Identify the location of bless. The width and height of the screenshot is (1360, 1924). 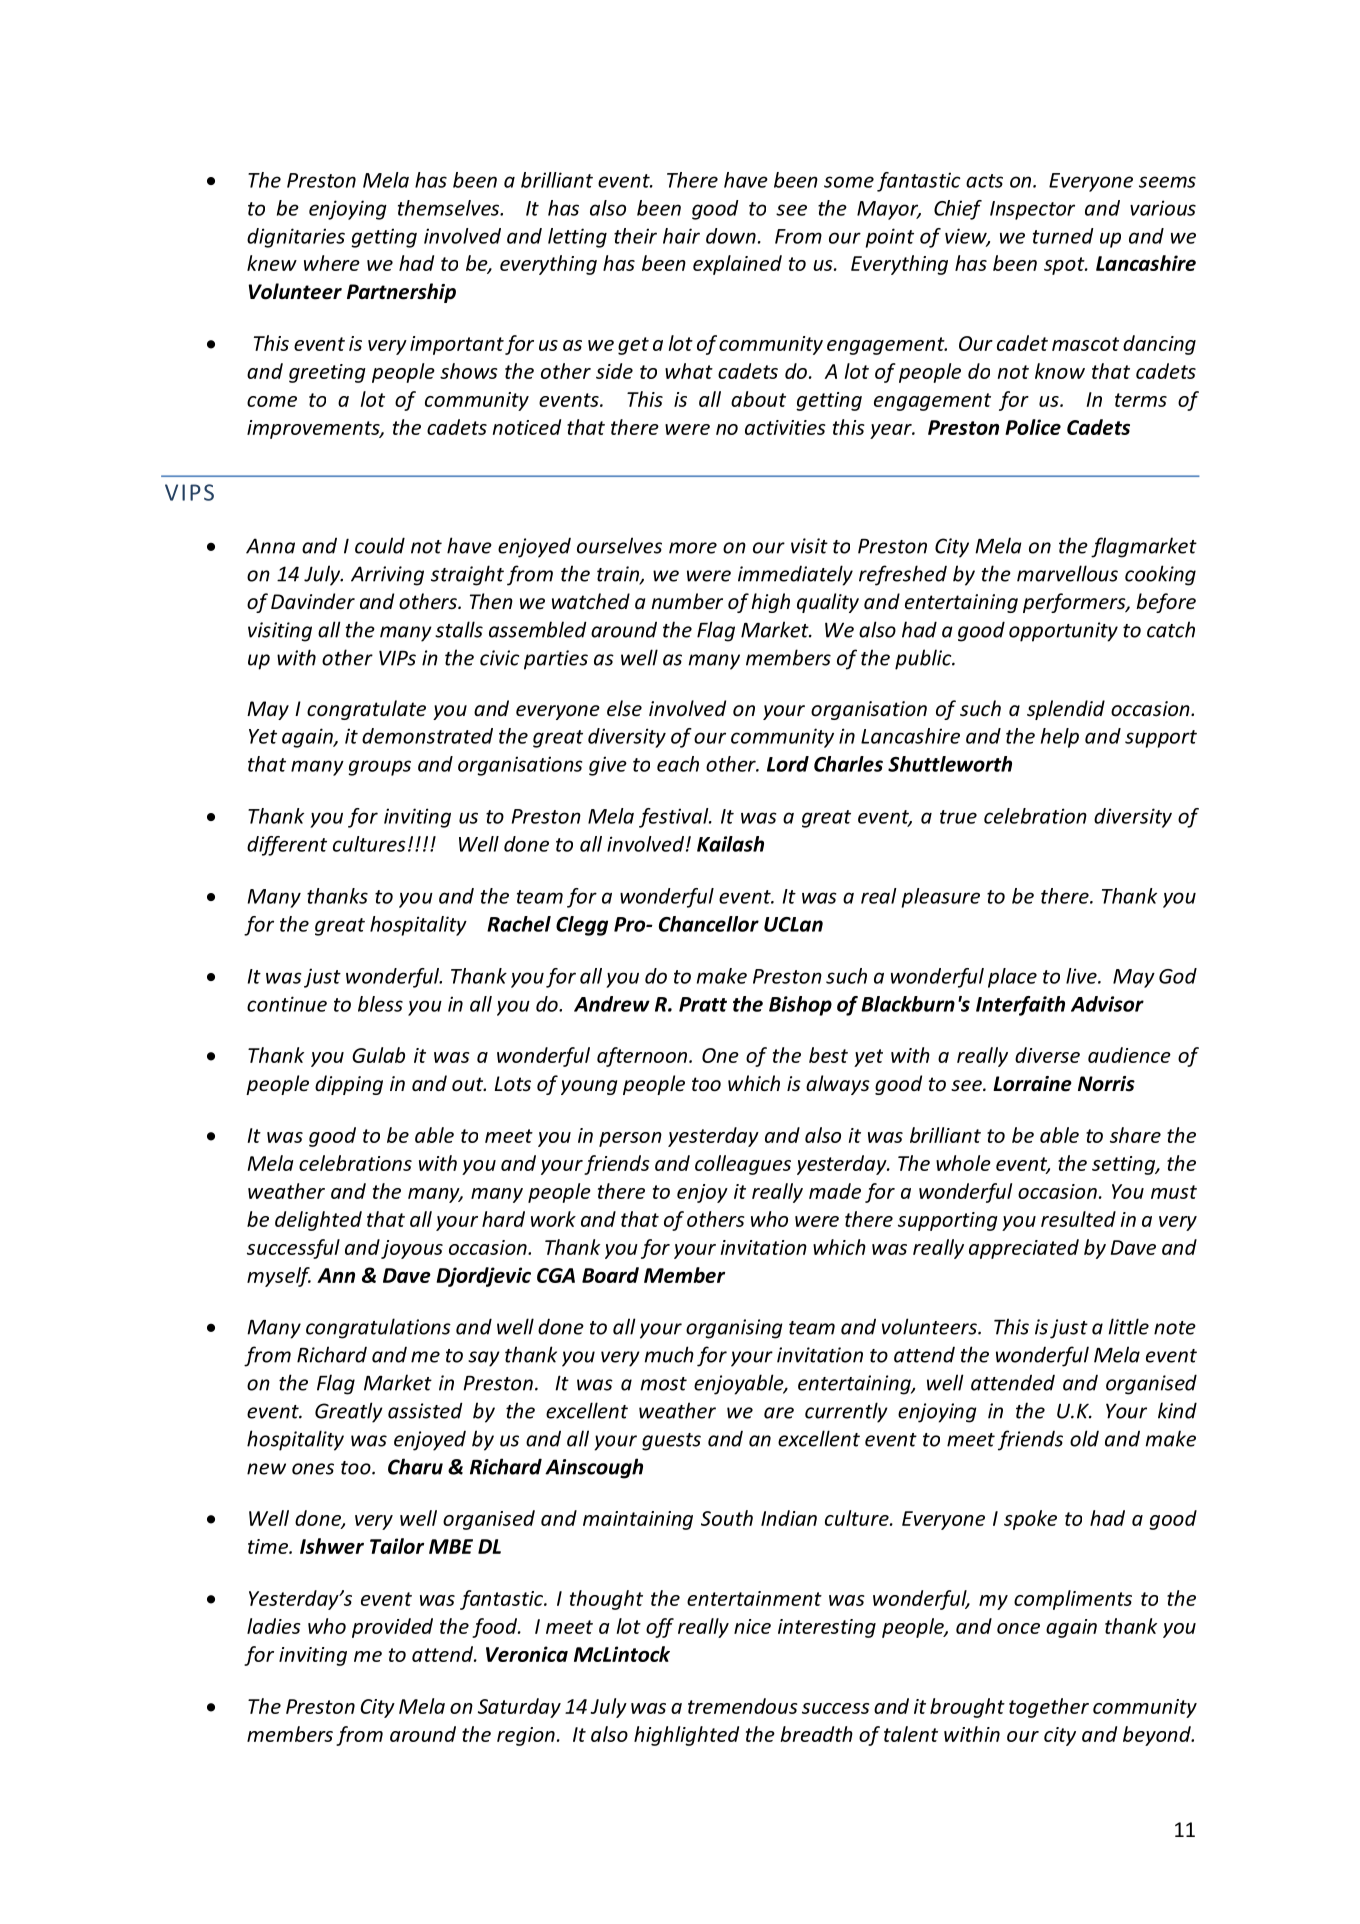
(380, 1004).
